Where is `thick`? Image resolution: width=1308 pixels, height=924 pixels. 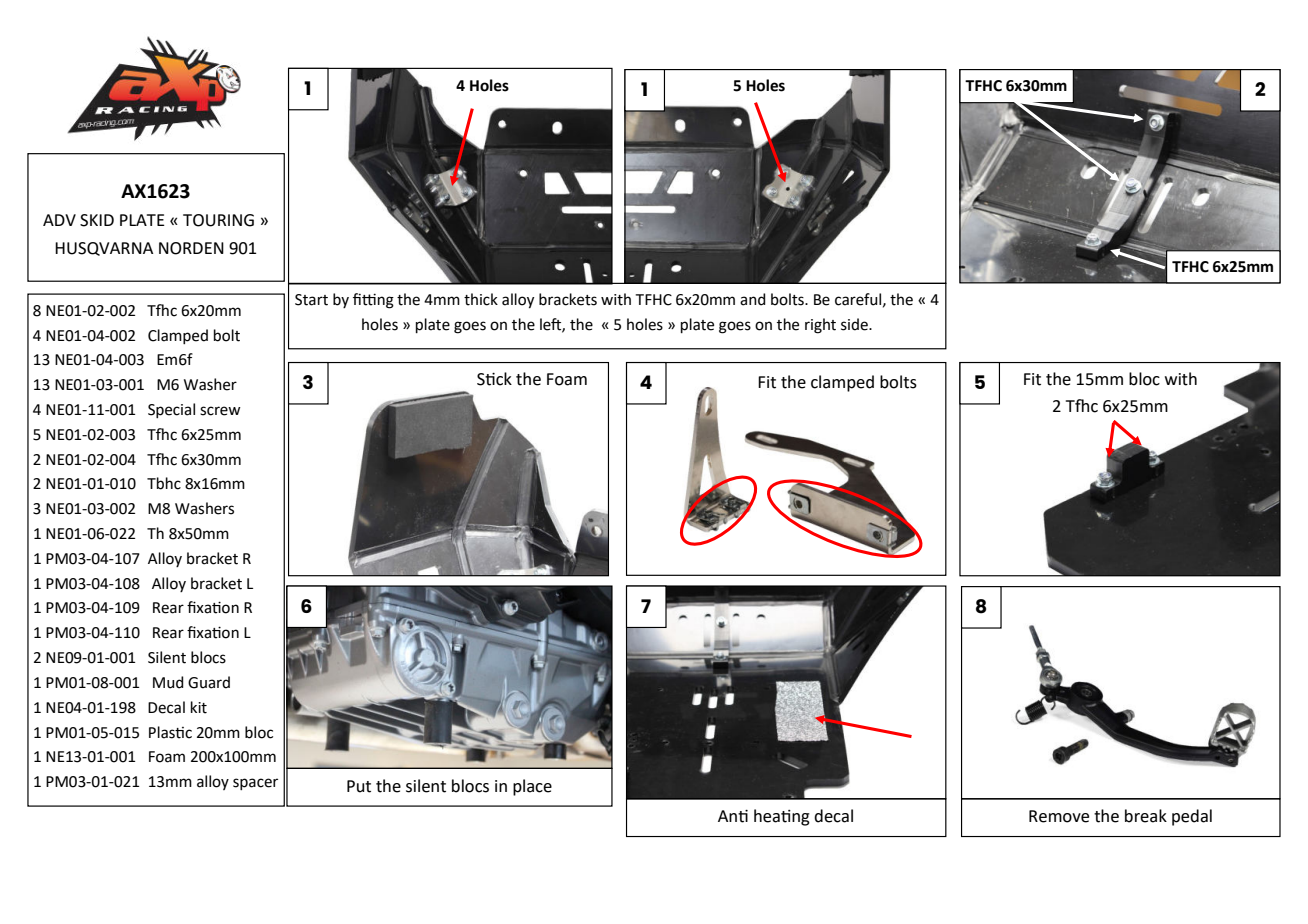
thick is located at coordinates (481, 299).
